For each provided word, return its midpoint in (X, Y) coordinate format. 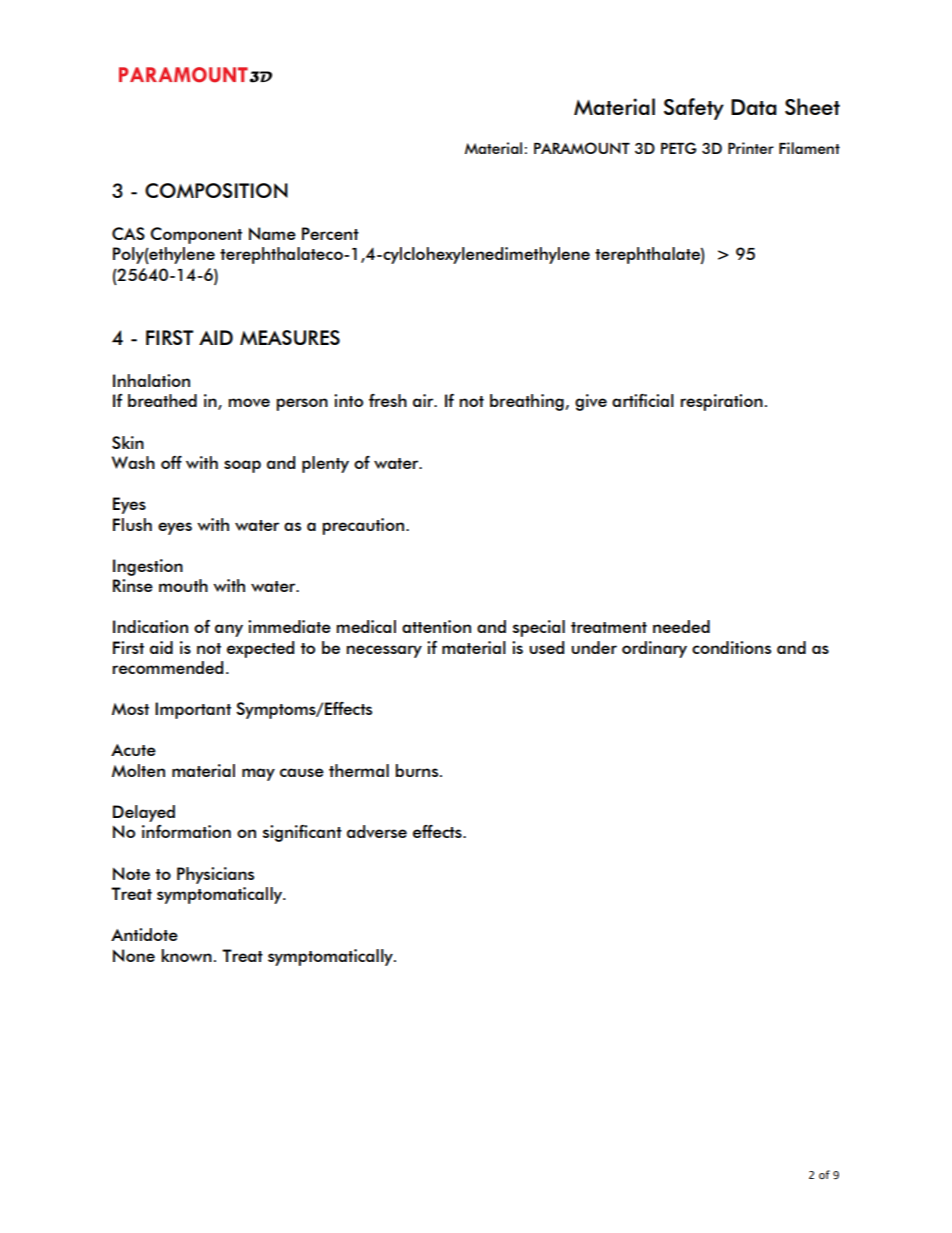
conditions (731, 647)
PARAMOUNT (582, 148)
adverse (377, 831)
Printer (751, 148)
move (249, 402)
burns (418, 770)
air (424, 400)
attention (436, 626)
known (186, 955)
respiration (721, 402)
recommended (167, 667)
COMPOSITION (216, 190)
